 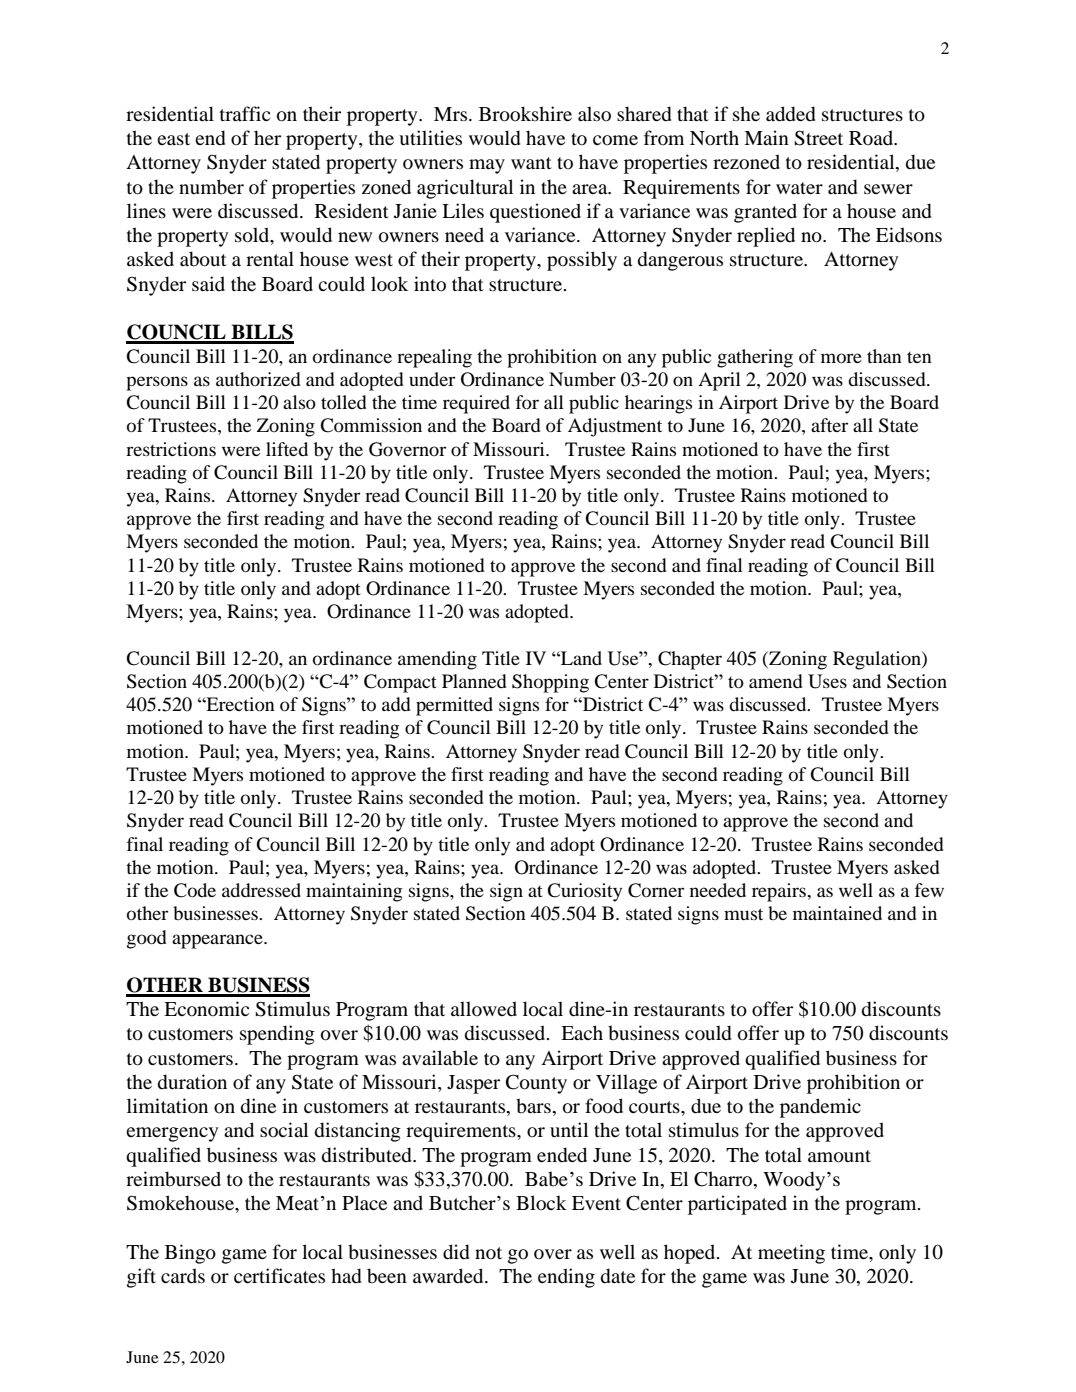 What do you see at coordinates (245, 113) in the image?
I see `traffic` at bounding box center [245, 113].
